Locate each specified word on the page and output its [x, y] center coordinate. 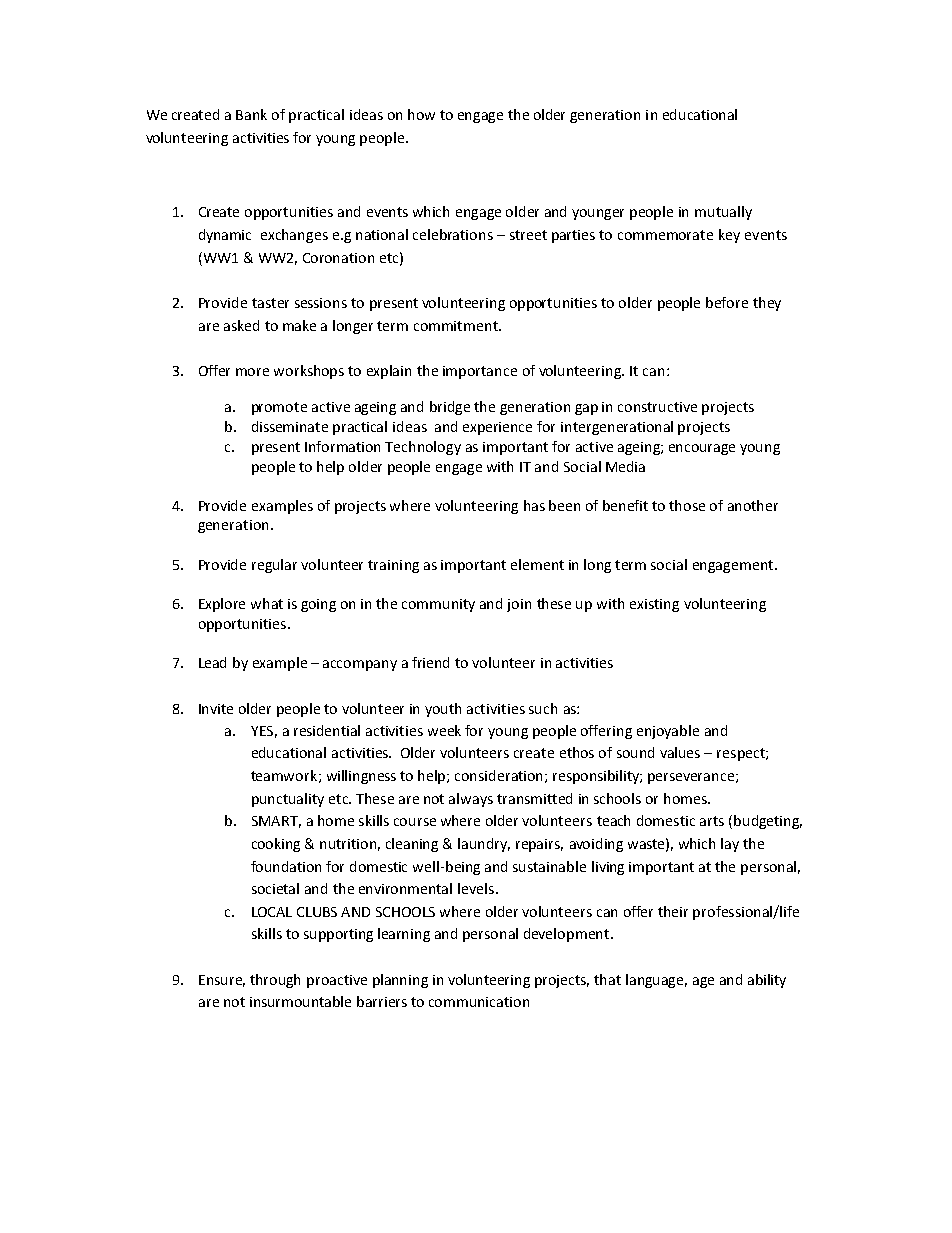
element [537, 564]
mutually [723, 213]
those [687, 505]
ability [767, 981]
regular [274, 566]
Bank [251, 114]
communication [479, 1002]
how [421, 114]
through [275, 981]
